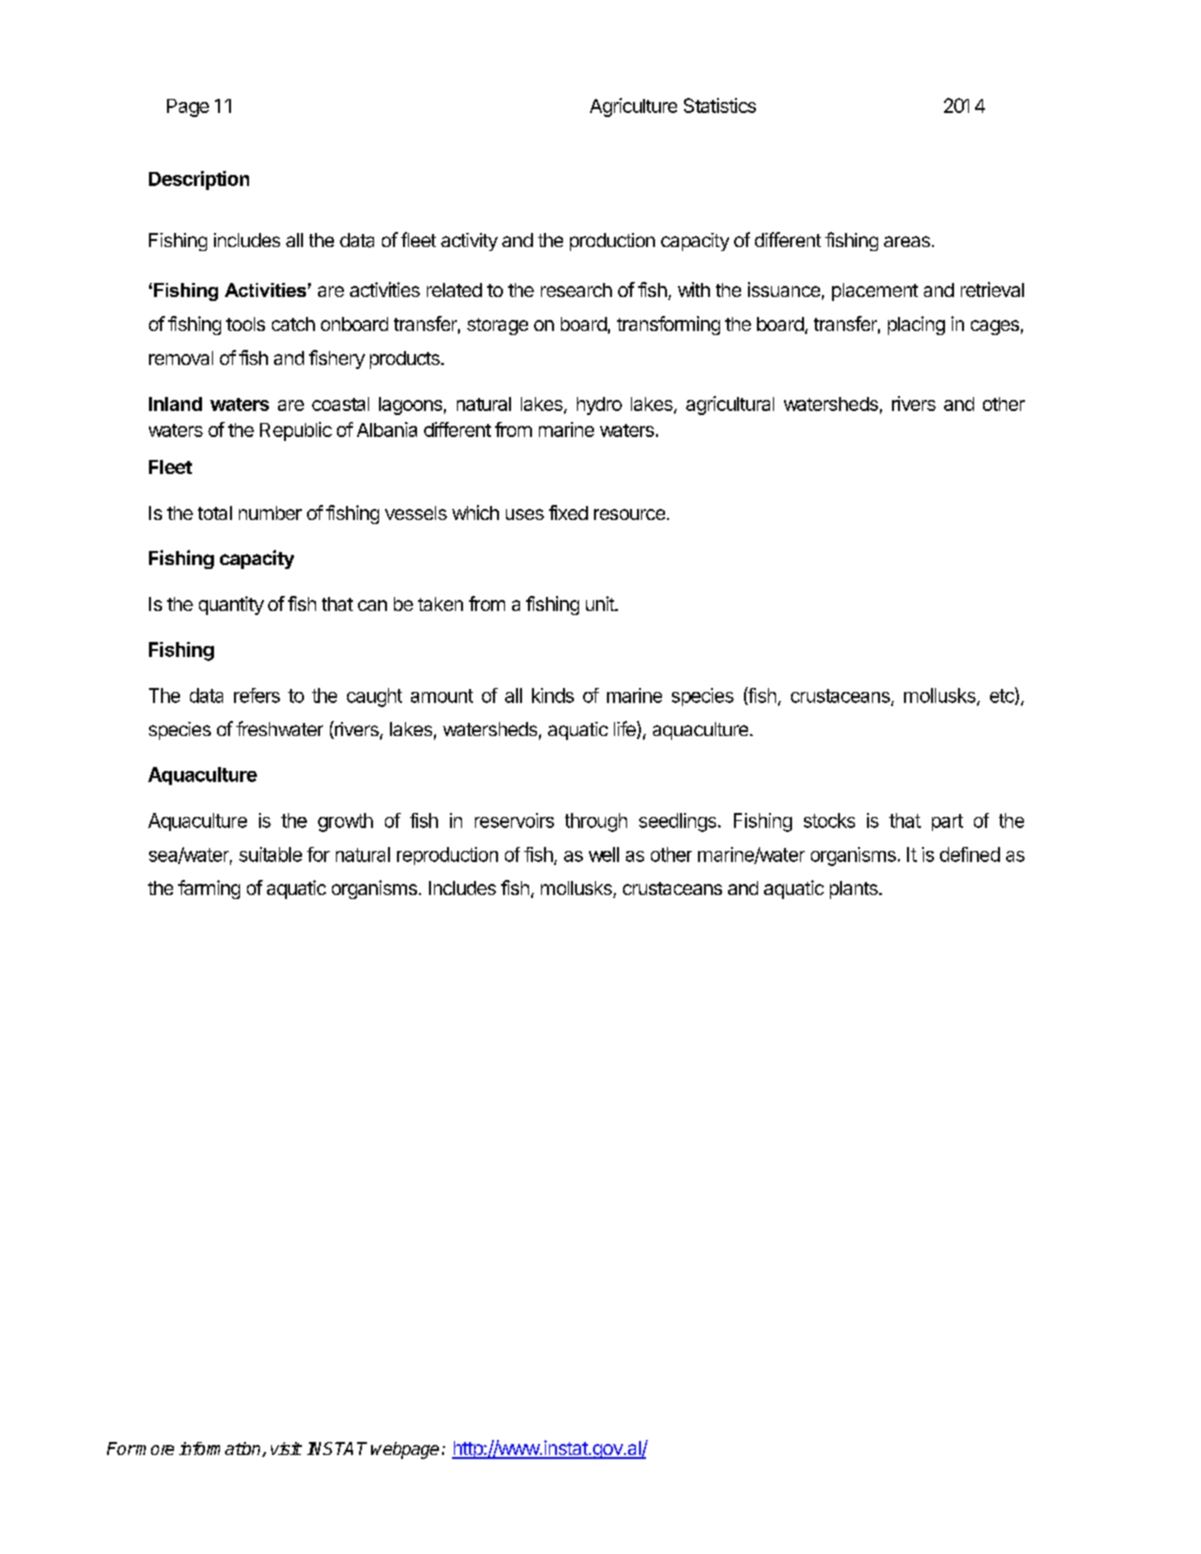  I want to click on areas, so click(907, 241).
